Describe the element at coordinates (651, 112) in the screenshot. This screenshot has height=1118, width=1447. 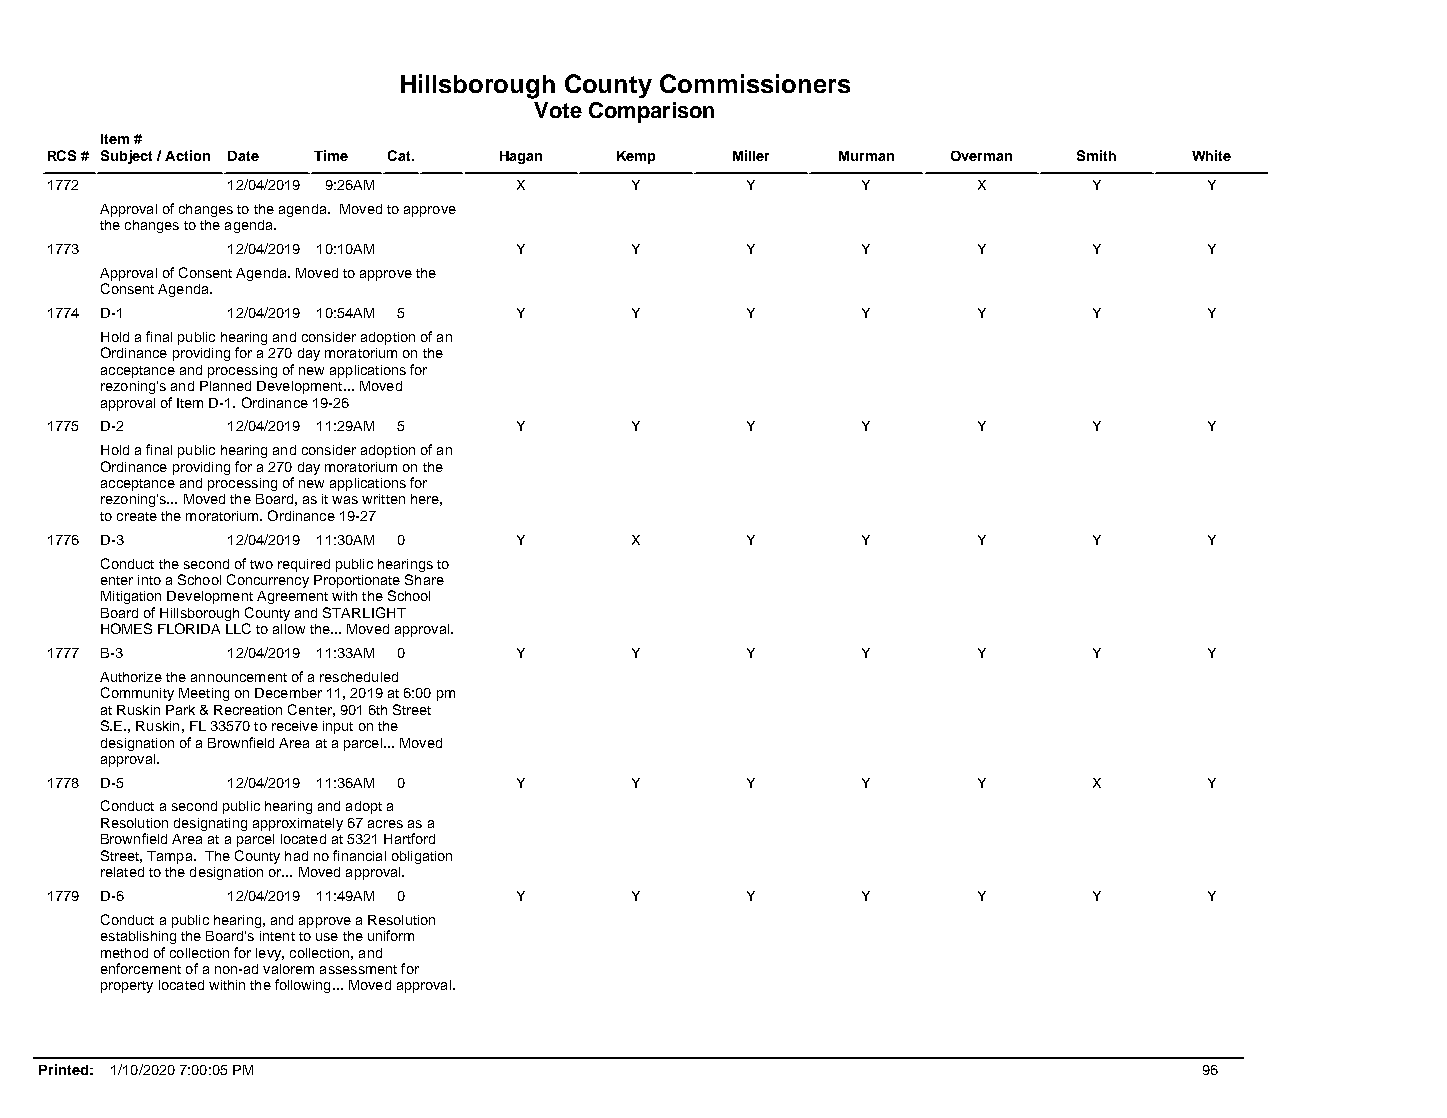
I see `Comparison` at that location.
